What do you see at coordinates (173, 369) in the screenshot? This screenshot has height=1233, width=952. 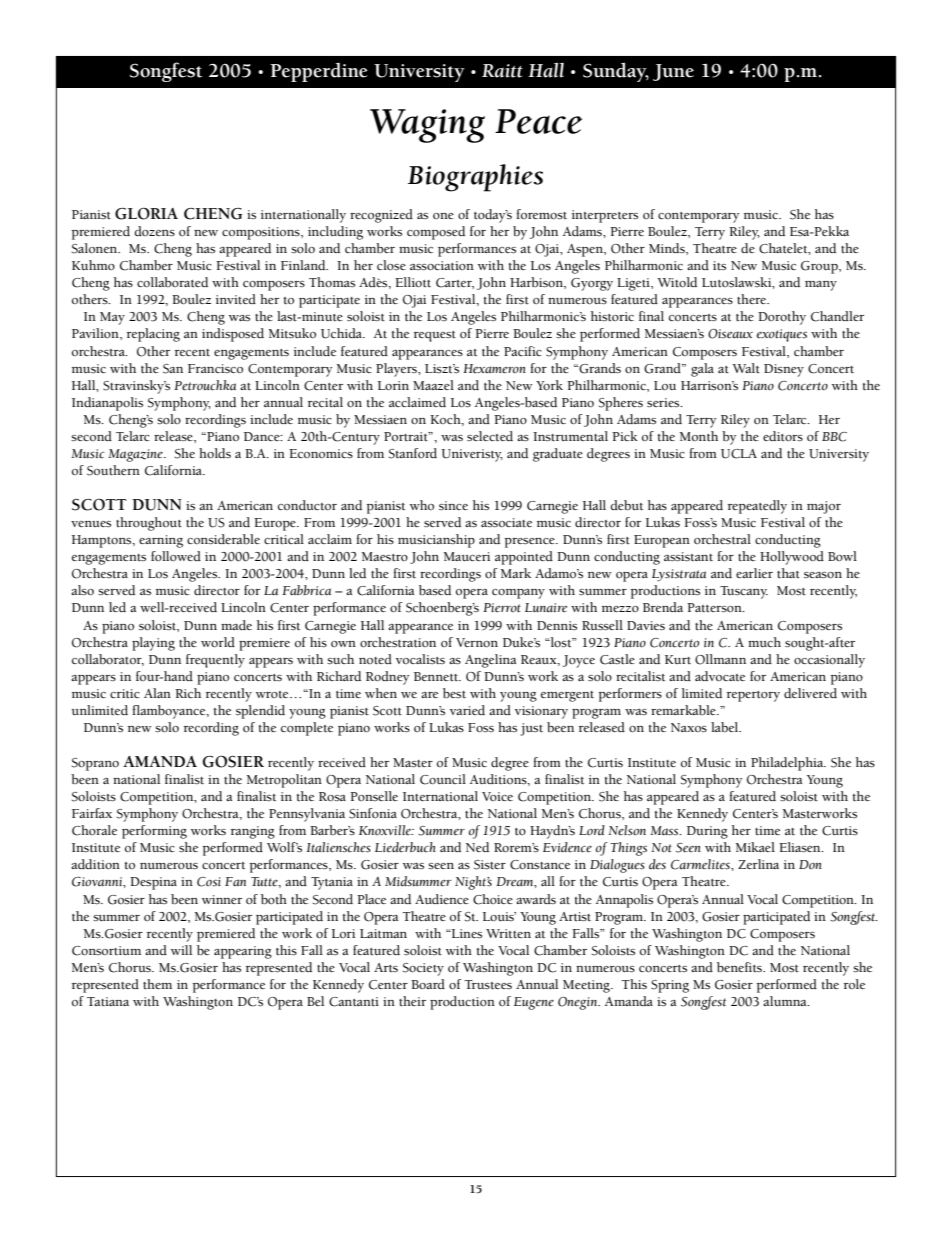 I see `San` at bounding box center [173, 369].
